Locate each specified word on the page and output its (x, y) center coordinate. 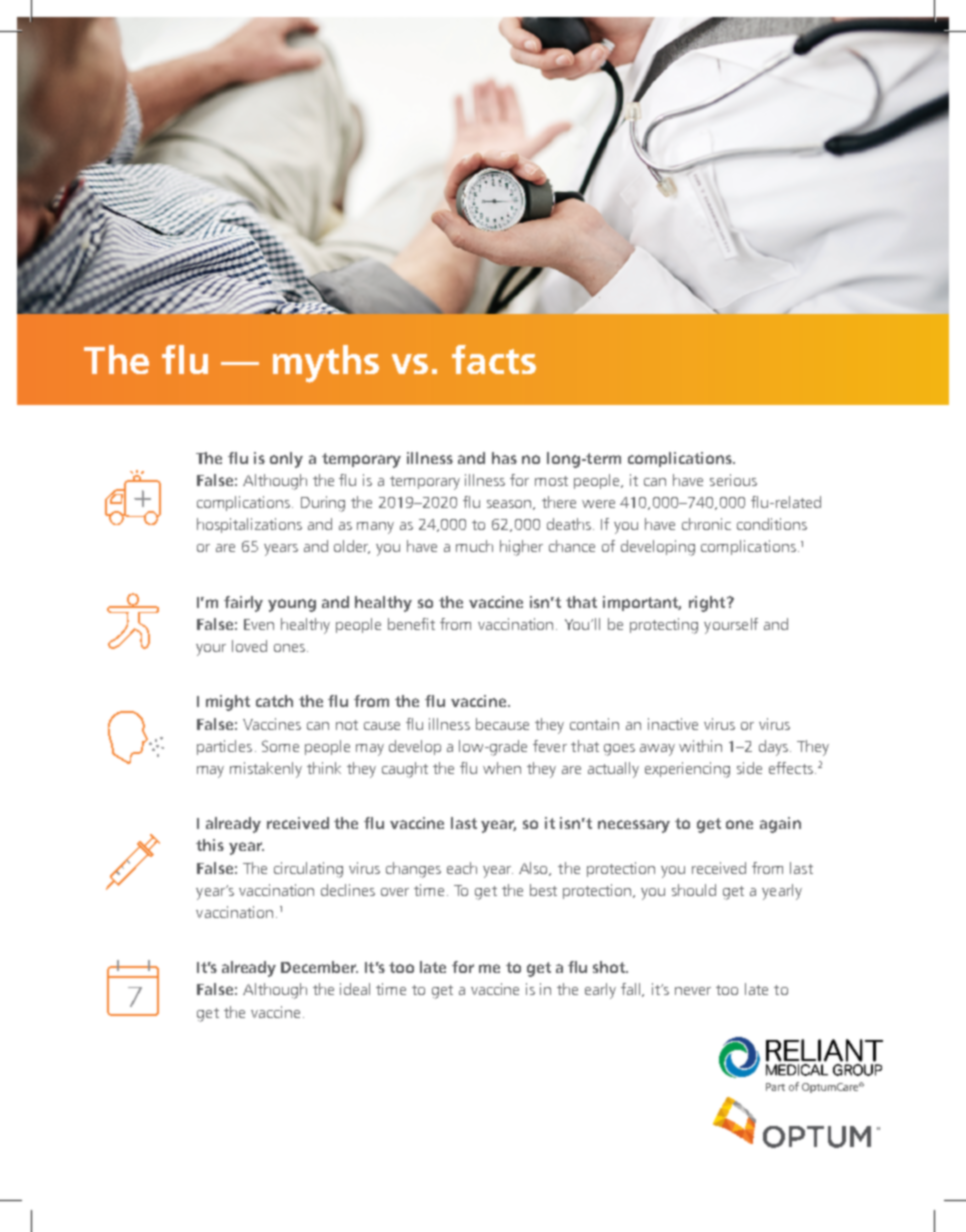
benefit (411, 624)
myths (326, 364)
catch (274, 701)
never (693, 991)
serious (733, 480)
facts (494, 359)
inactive (673, 724)
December (319, 967)
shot (610, 967)
